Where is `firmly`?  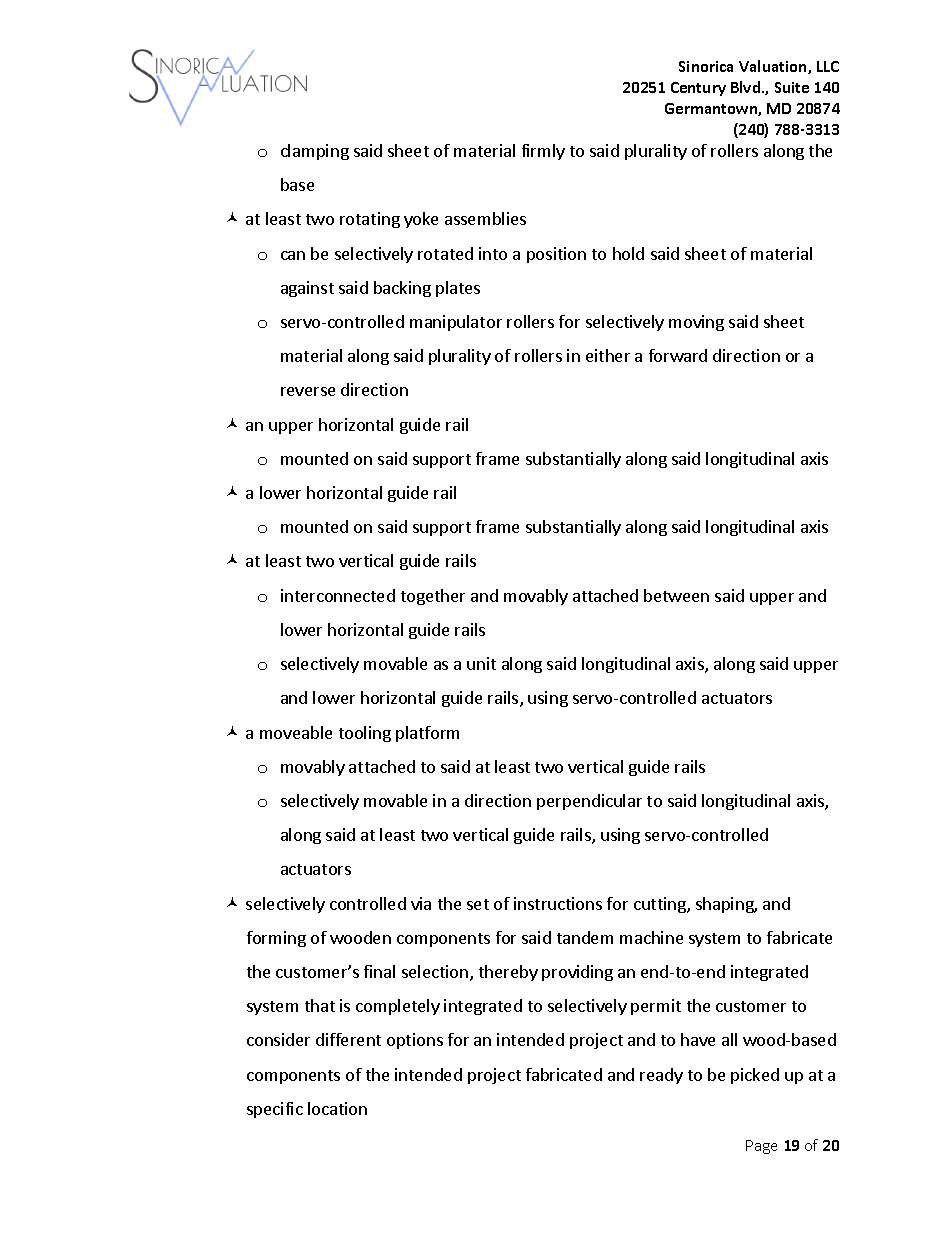 firmly is located at coordinates (543, 152).
